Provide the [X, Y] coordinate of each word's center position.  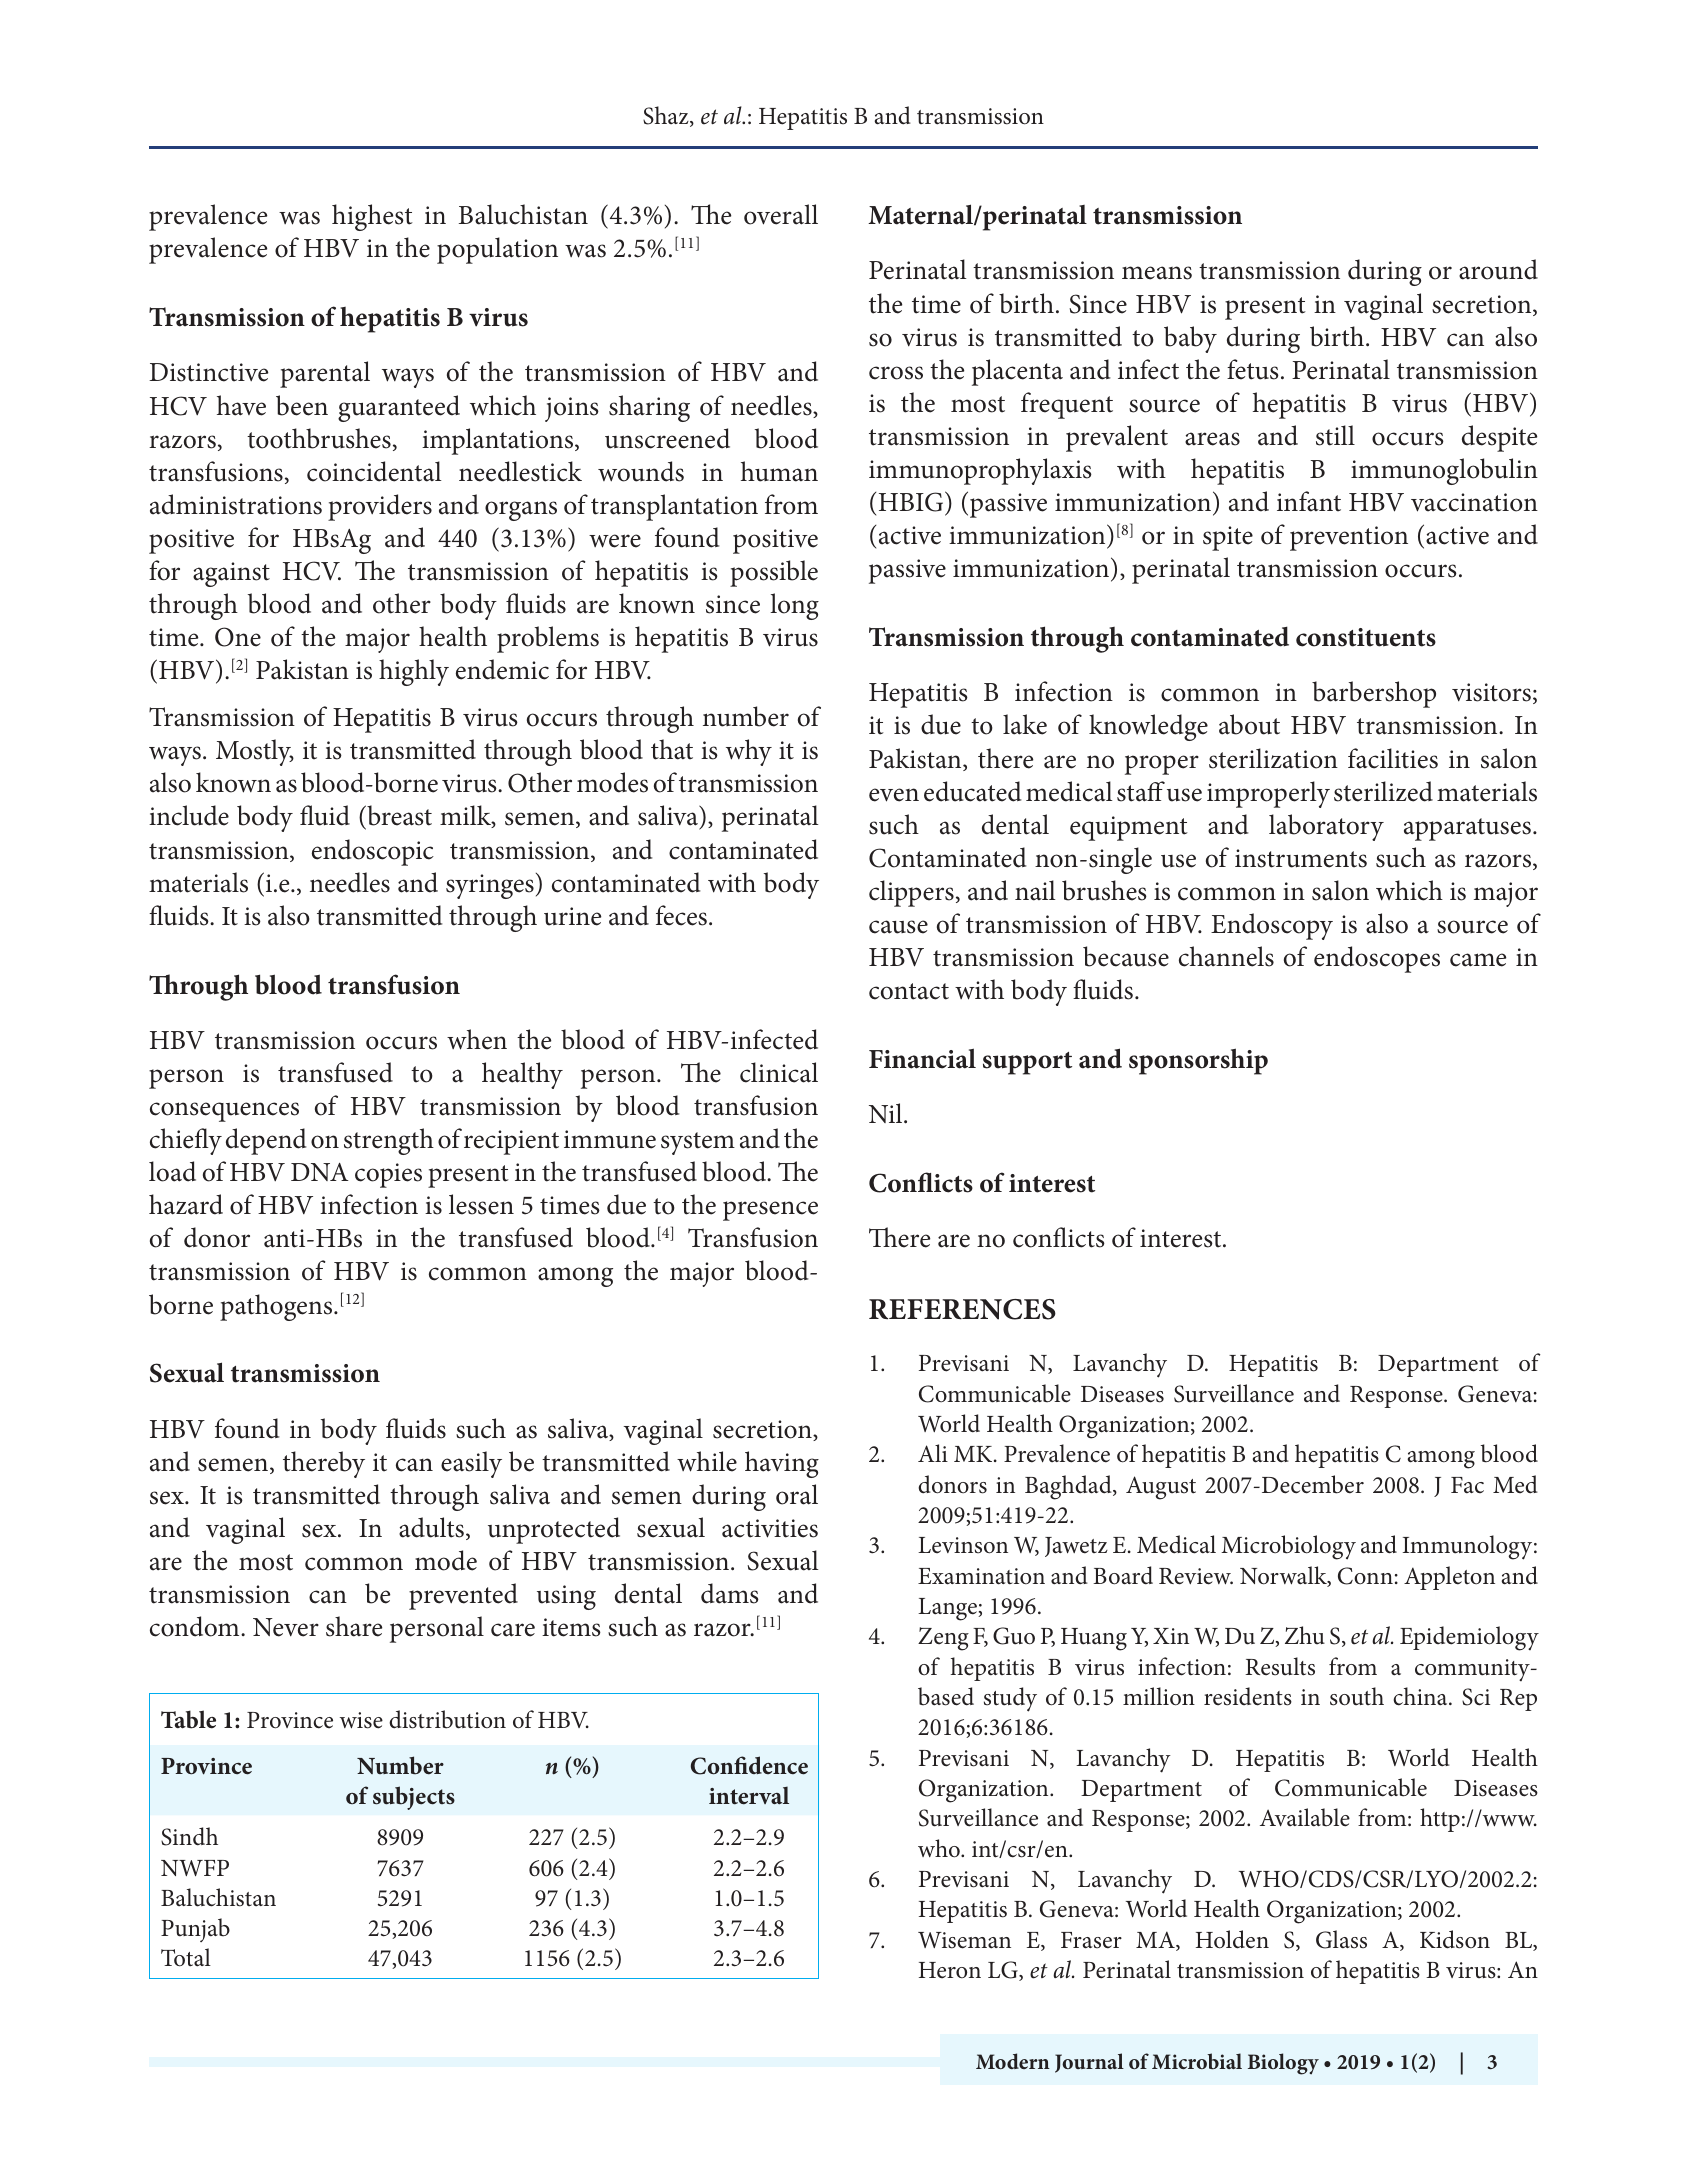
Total [186, 1957]
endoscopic [373, 852]
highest [372, 217]
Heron [950, 1970]
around [1498, 269]
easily [471, 1464]
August [1161, 1488]
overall [781, 214]
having [782, 1464]
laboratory [1326, 827]
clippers [911, 893]
